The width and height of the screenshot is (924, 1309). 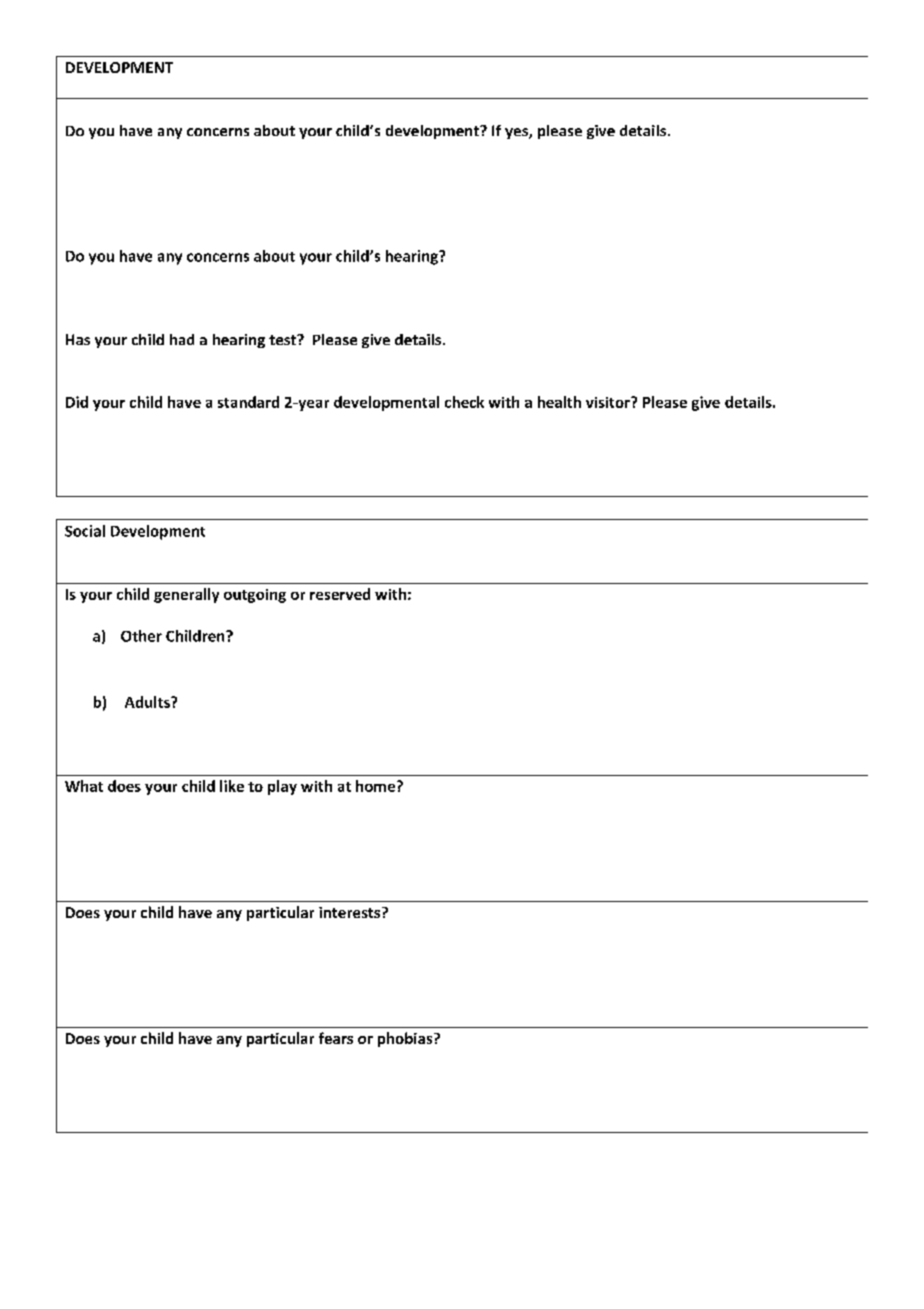 I want to click on health, so click(x=559, y=402).
